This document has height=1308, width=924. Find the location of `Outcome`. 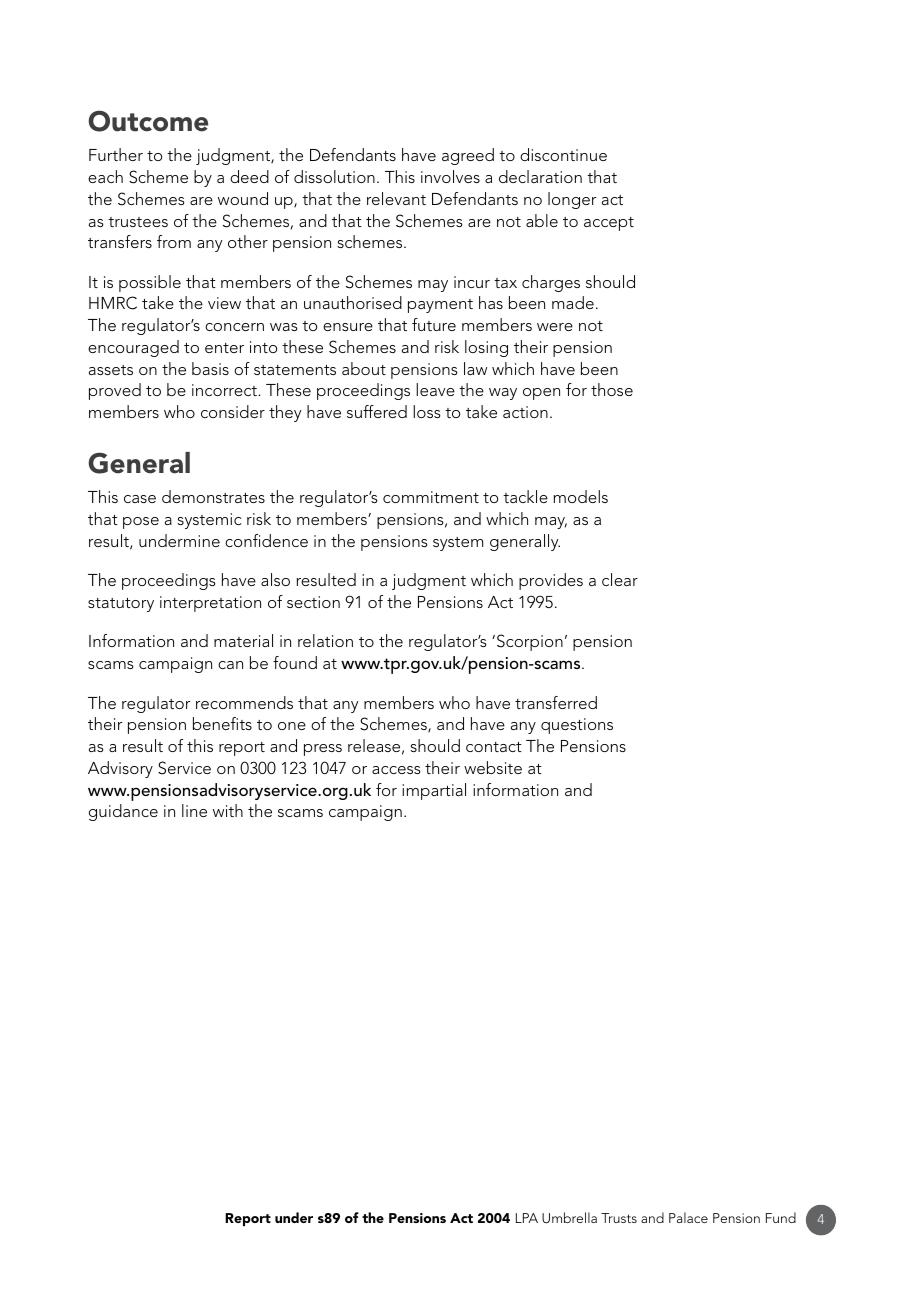

Outcome is located at coordinates (148, 121).
